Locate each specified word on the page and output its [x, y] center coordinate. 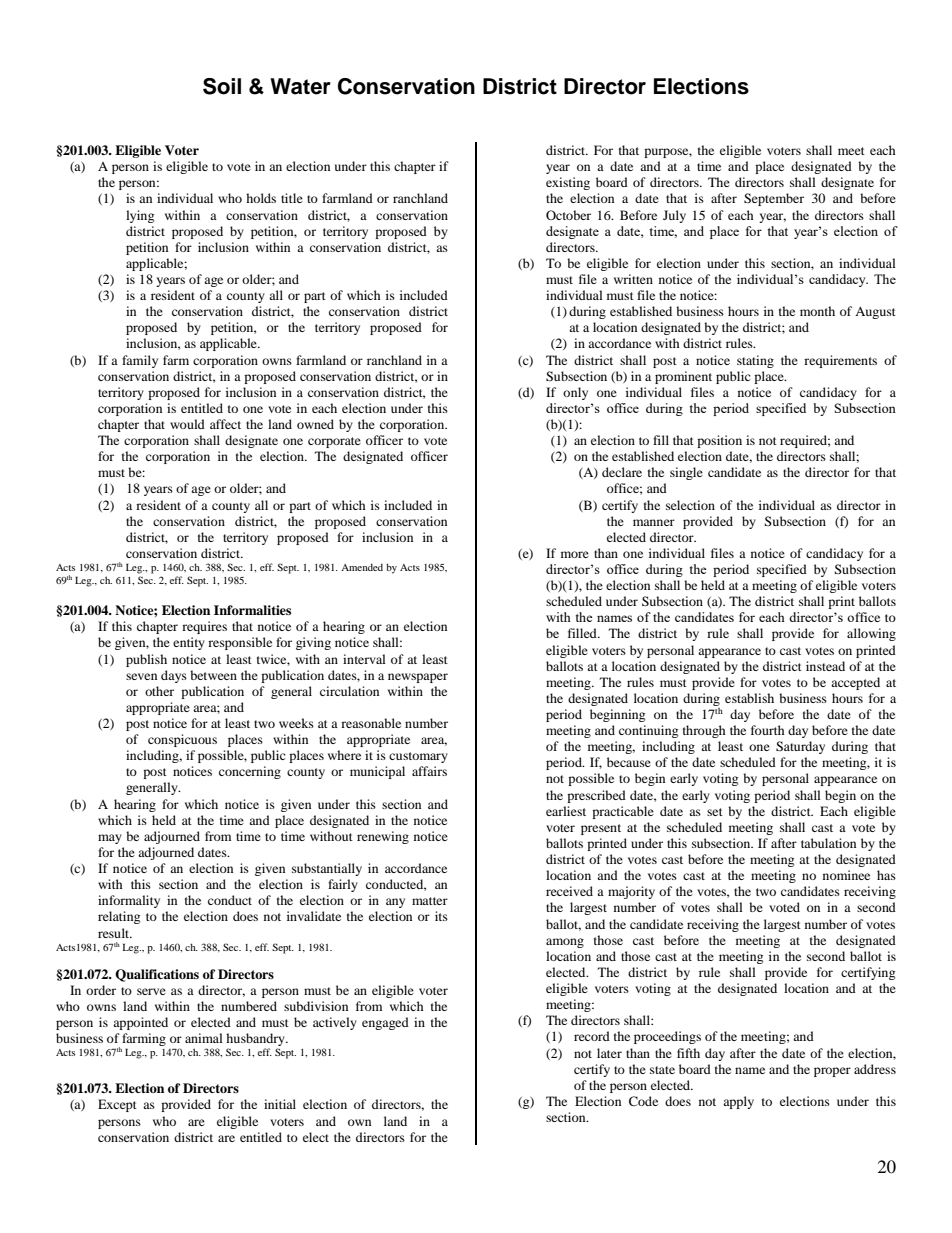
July [674, 216]
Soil [222, 86]
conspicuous [182, 740]
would [187, 424]
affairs [429, 771]
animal [204, 1038]
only [575, 393]
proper [832, 1072]
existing [568, 183]
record [592, 1036]
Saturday [800, 747]
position [719, 441]
